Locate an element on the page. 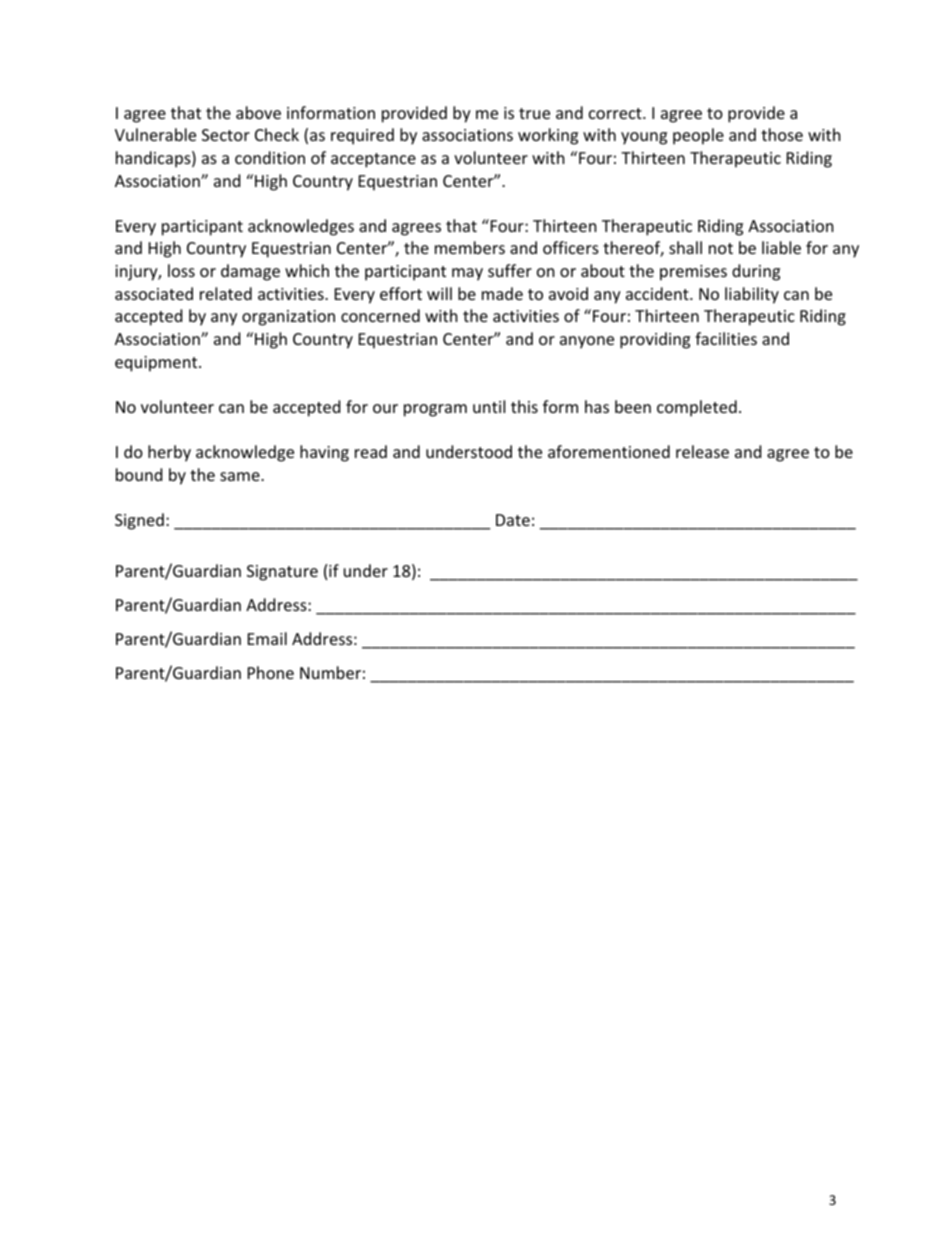 This image has width=952, height=1233. release is located at coordinates (702, 451).
